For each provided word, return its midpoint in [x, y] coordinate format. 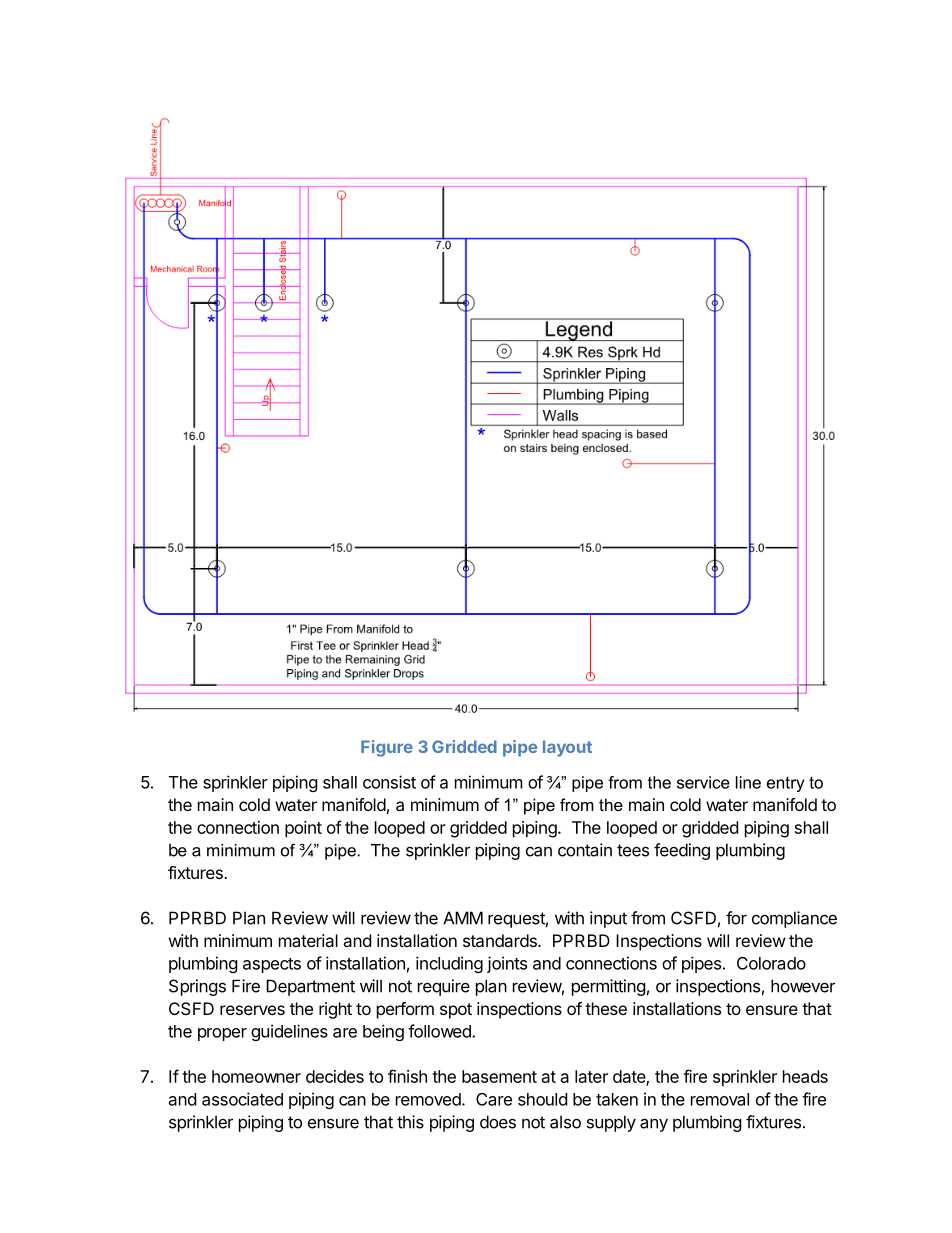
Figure [387, 748]
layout [567, 748]
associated [242, 1099]
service [703, 782]
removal [720, 1099]
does [498, 1122]
